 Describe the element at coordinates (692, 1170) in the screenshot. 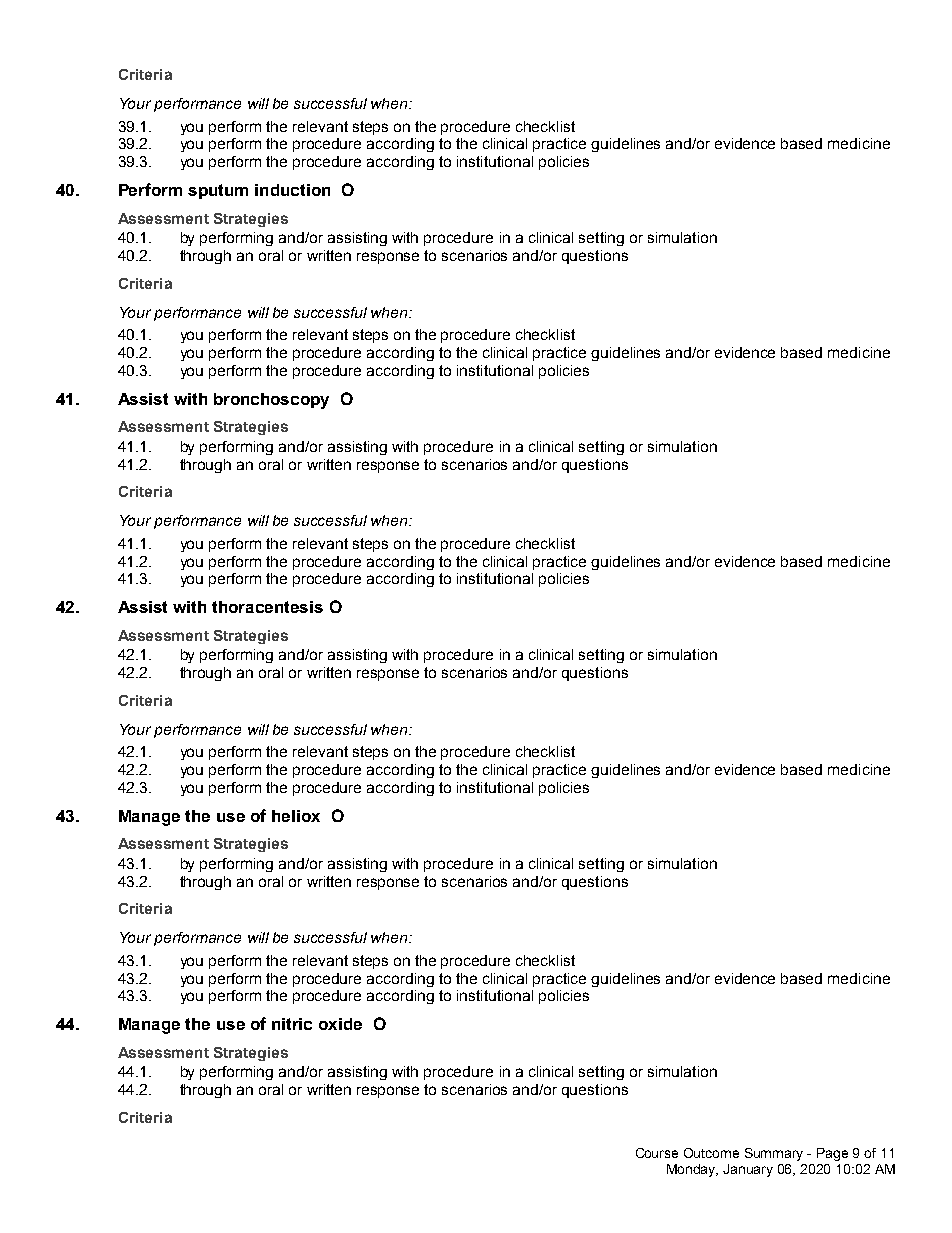

I see `Monday` at that location.
